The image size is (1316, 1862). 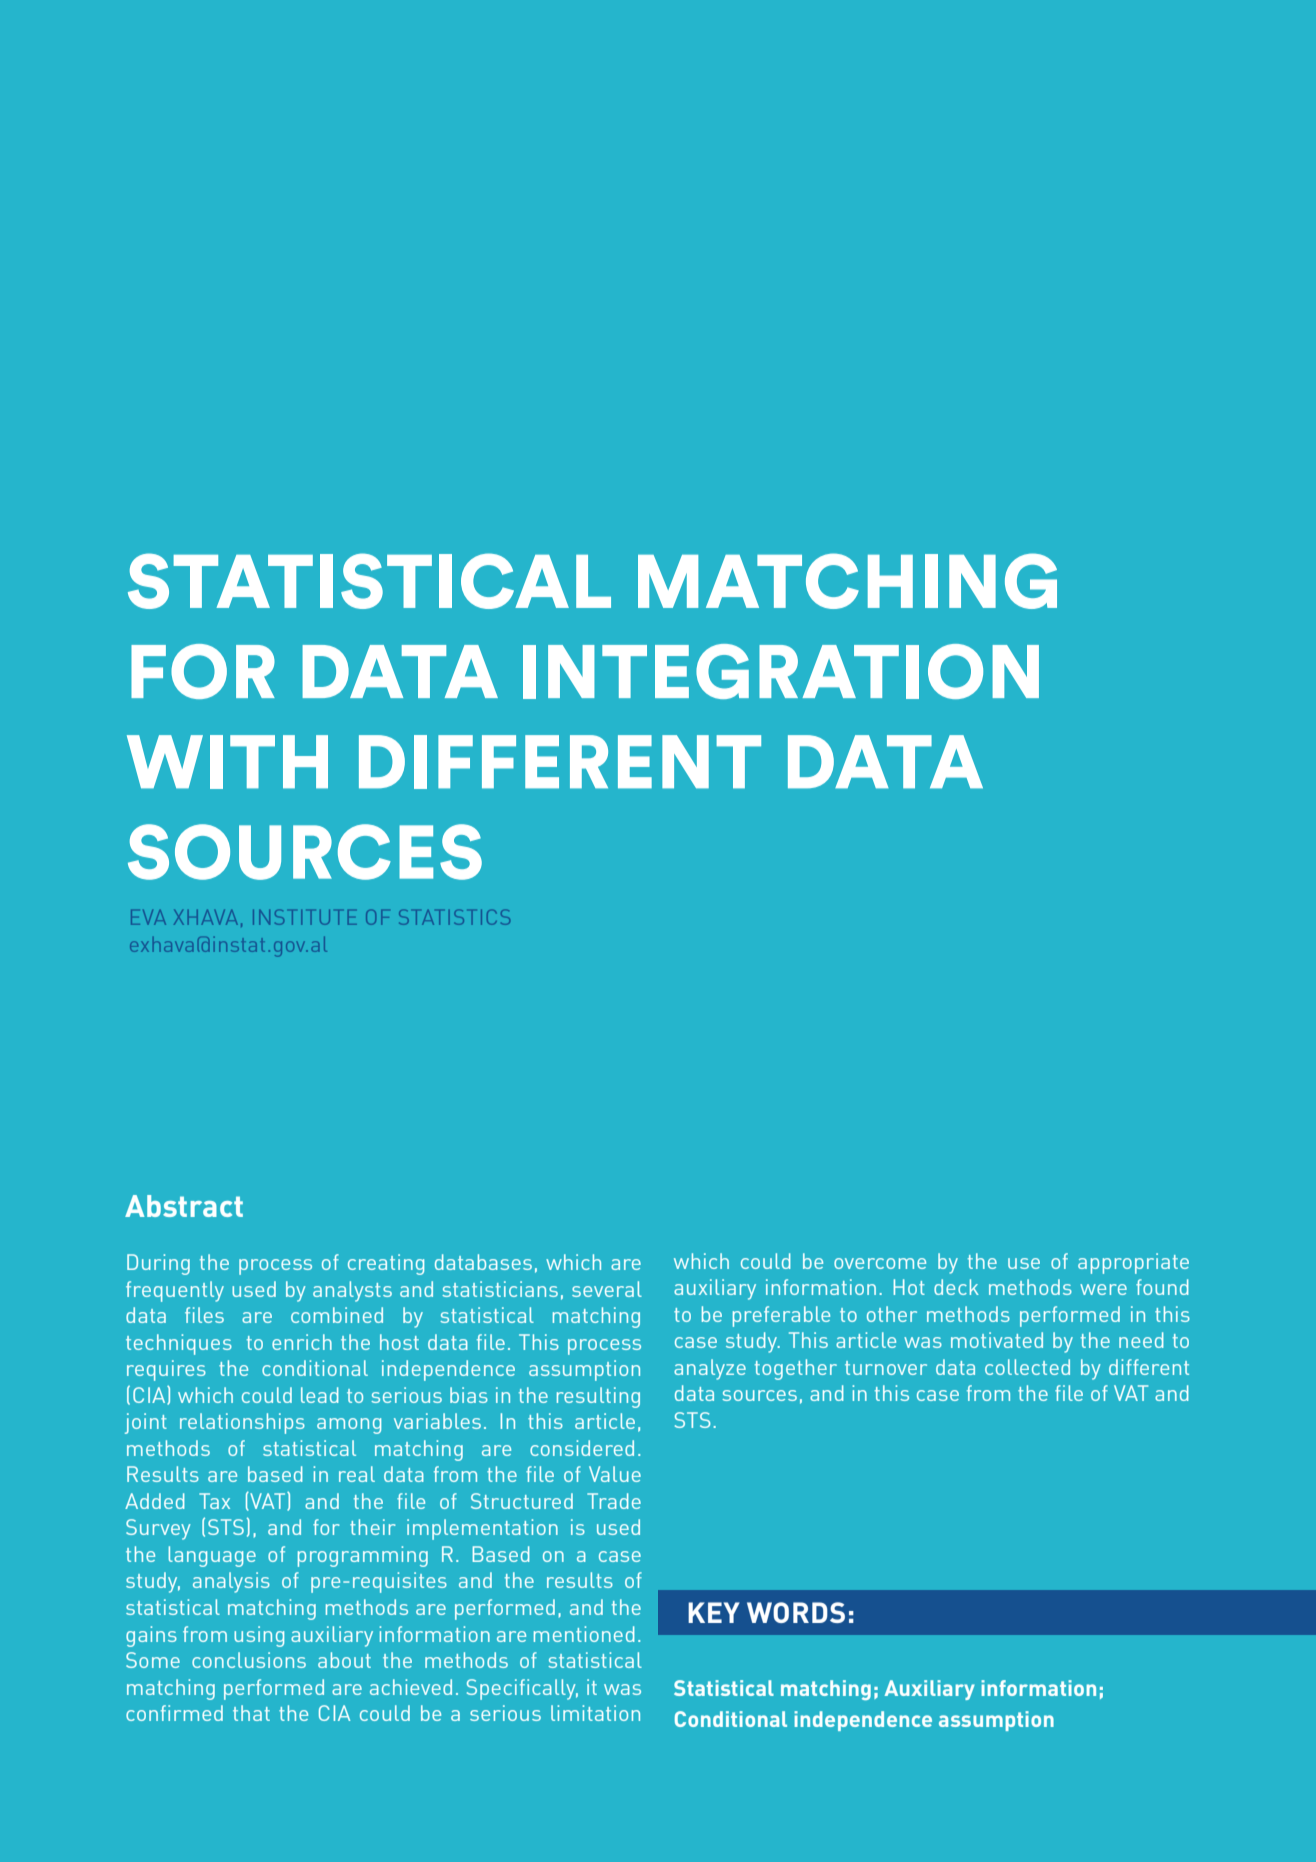 I want to click on Abstract, so click(x=184, y=1206).
